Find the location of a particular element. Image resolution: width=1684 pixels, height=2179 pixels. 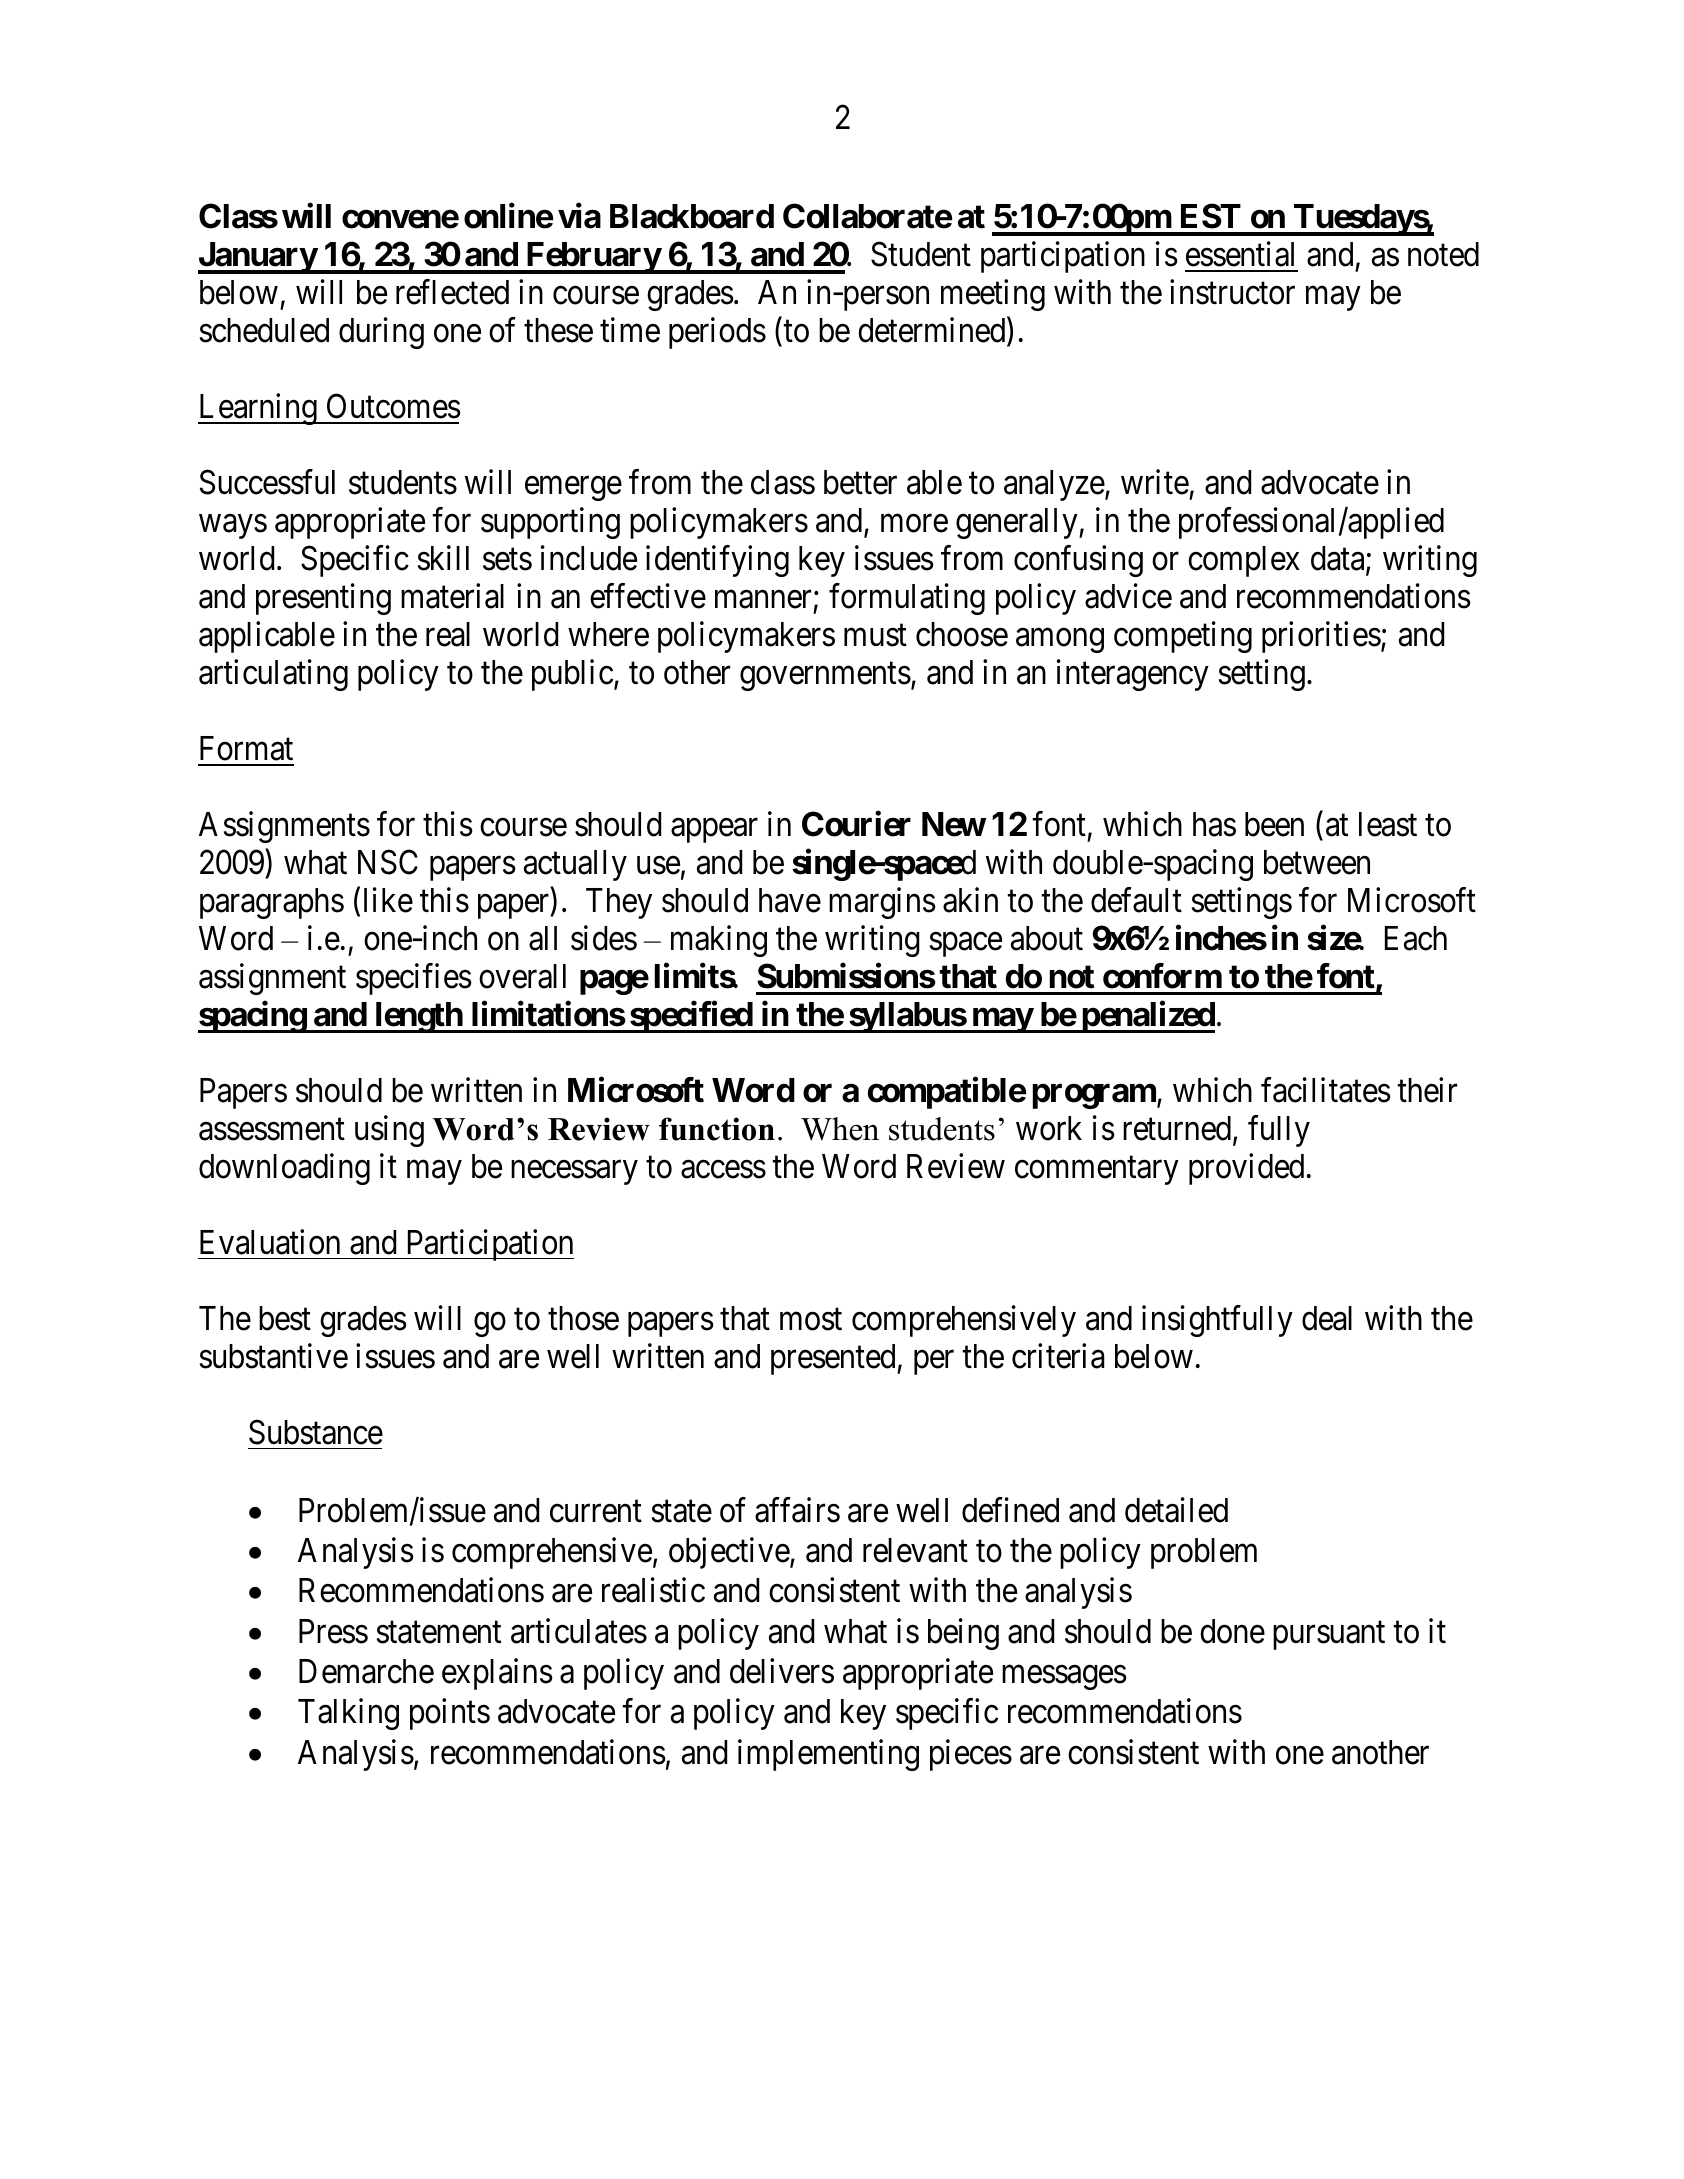

length is located at coordinates (418, 1017).
